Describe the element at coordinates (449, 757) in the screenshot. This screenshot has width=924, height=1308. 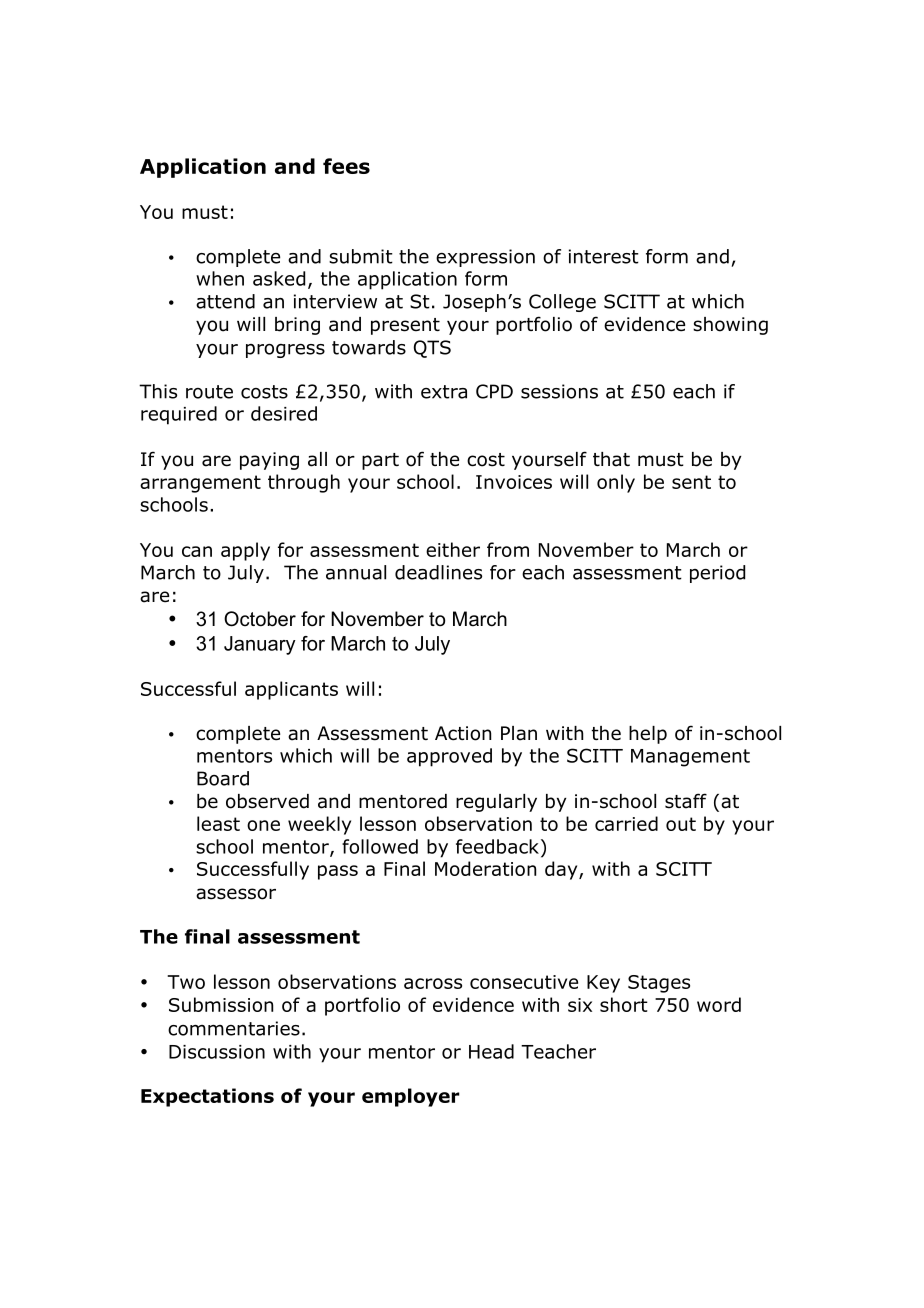
I see `approved` at that location.
